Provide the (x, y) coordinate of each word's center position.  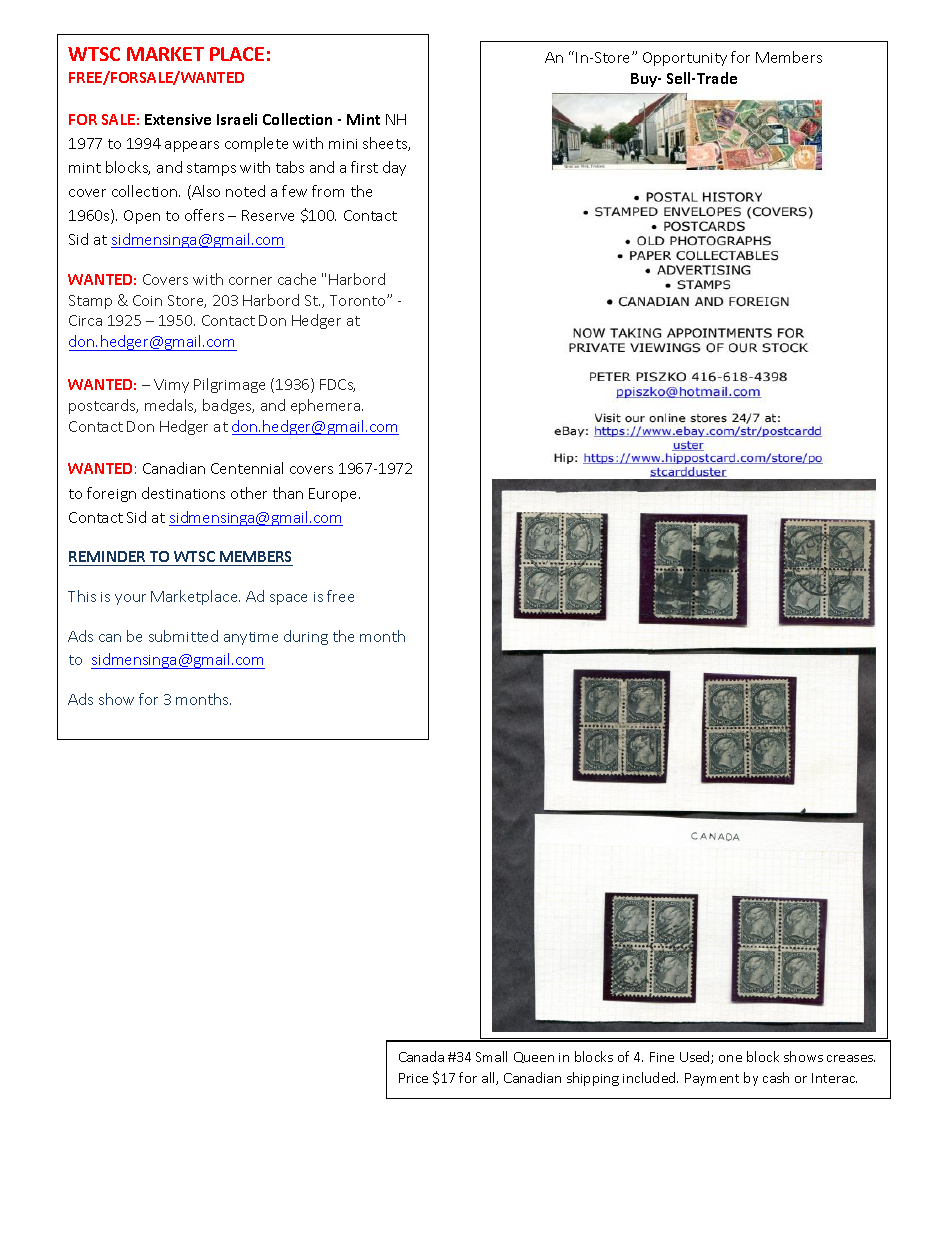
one (730, 1058)
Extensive (178, 119)
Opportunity (685, 59)
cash (776, 1077)
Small (491, 1056)
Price (413, 1078)
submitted (183, 636)
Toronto (359, 300)
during (306, 637)
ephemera (327, 406)
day (394, 168)
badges (228, 406)
